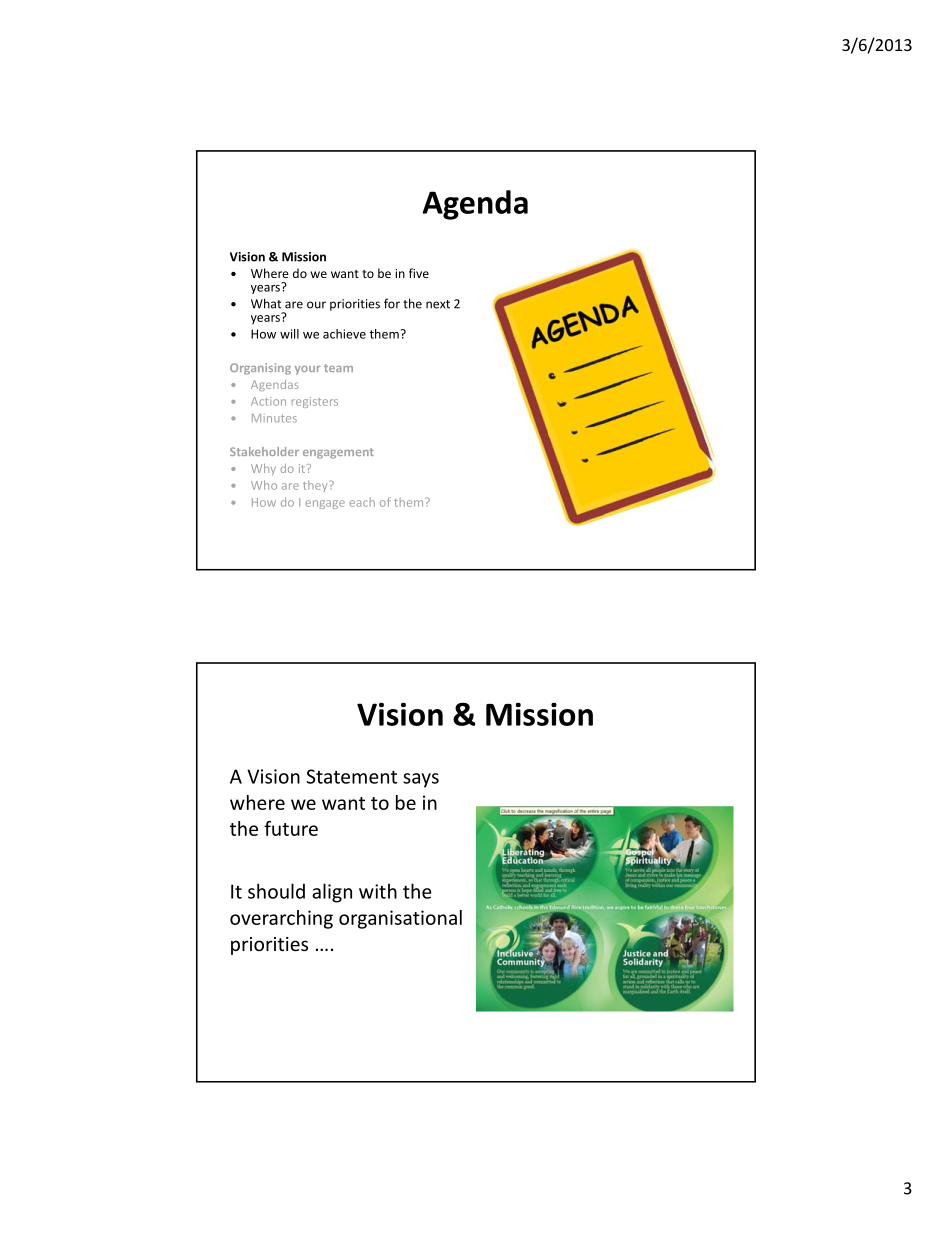 The width and height of the document is (952, 1233). Describe the element at coordinates (419, 273) in the document. I see `five` at that location.
